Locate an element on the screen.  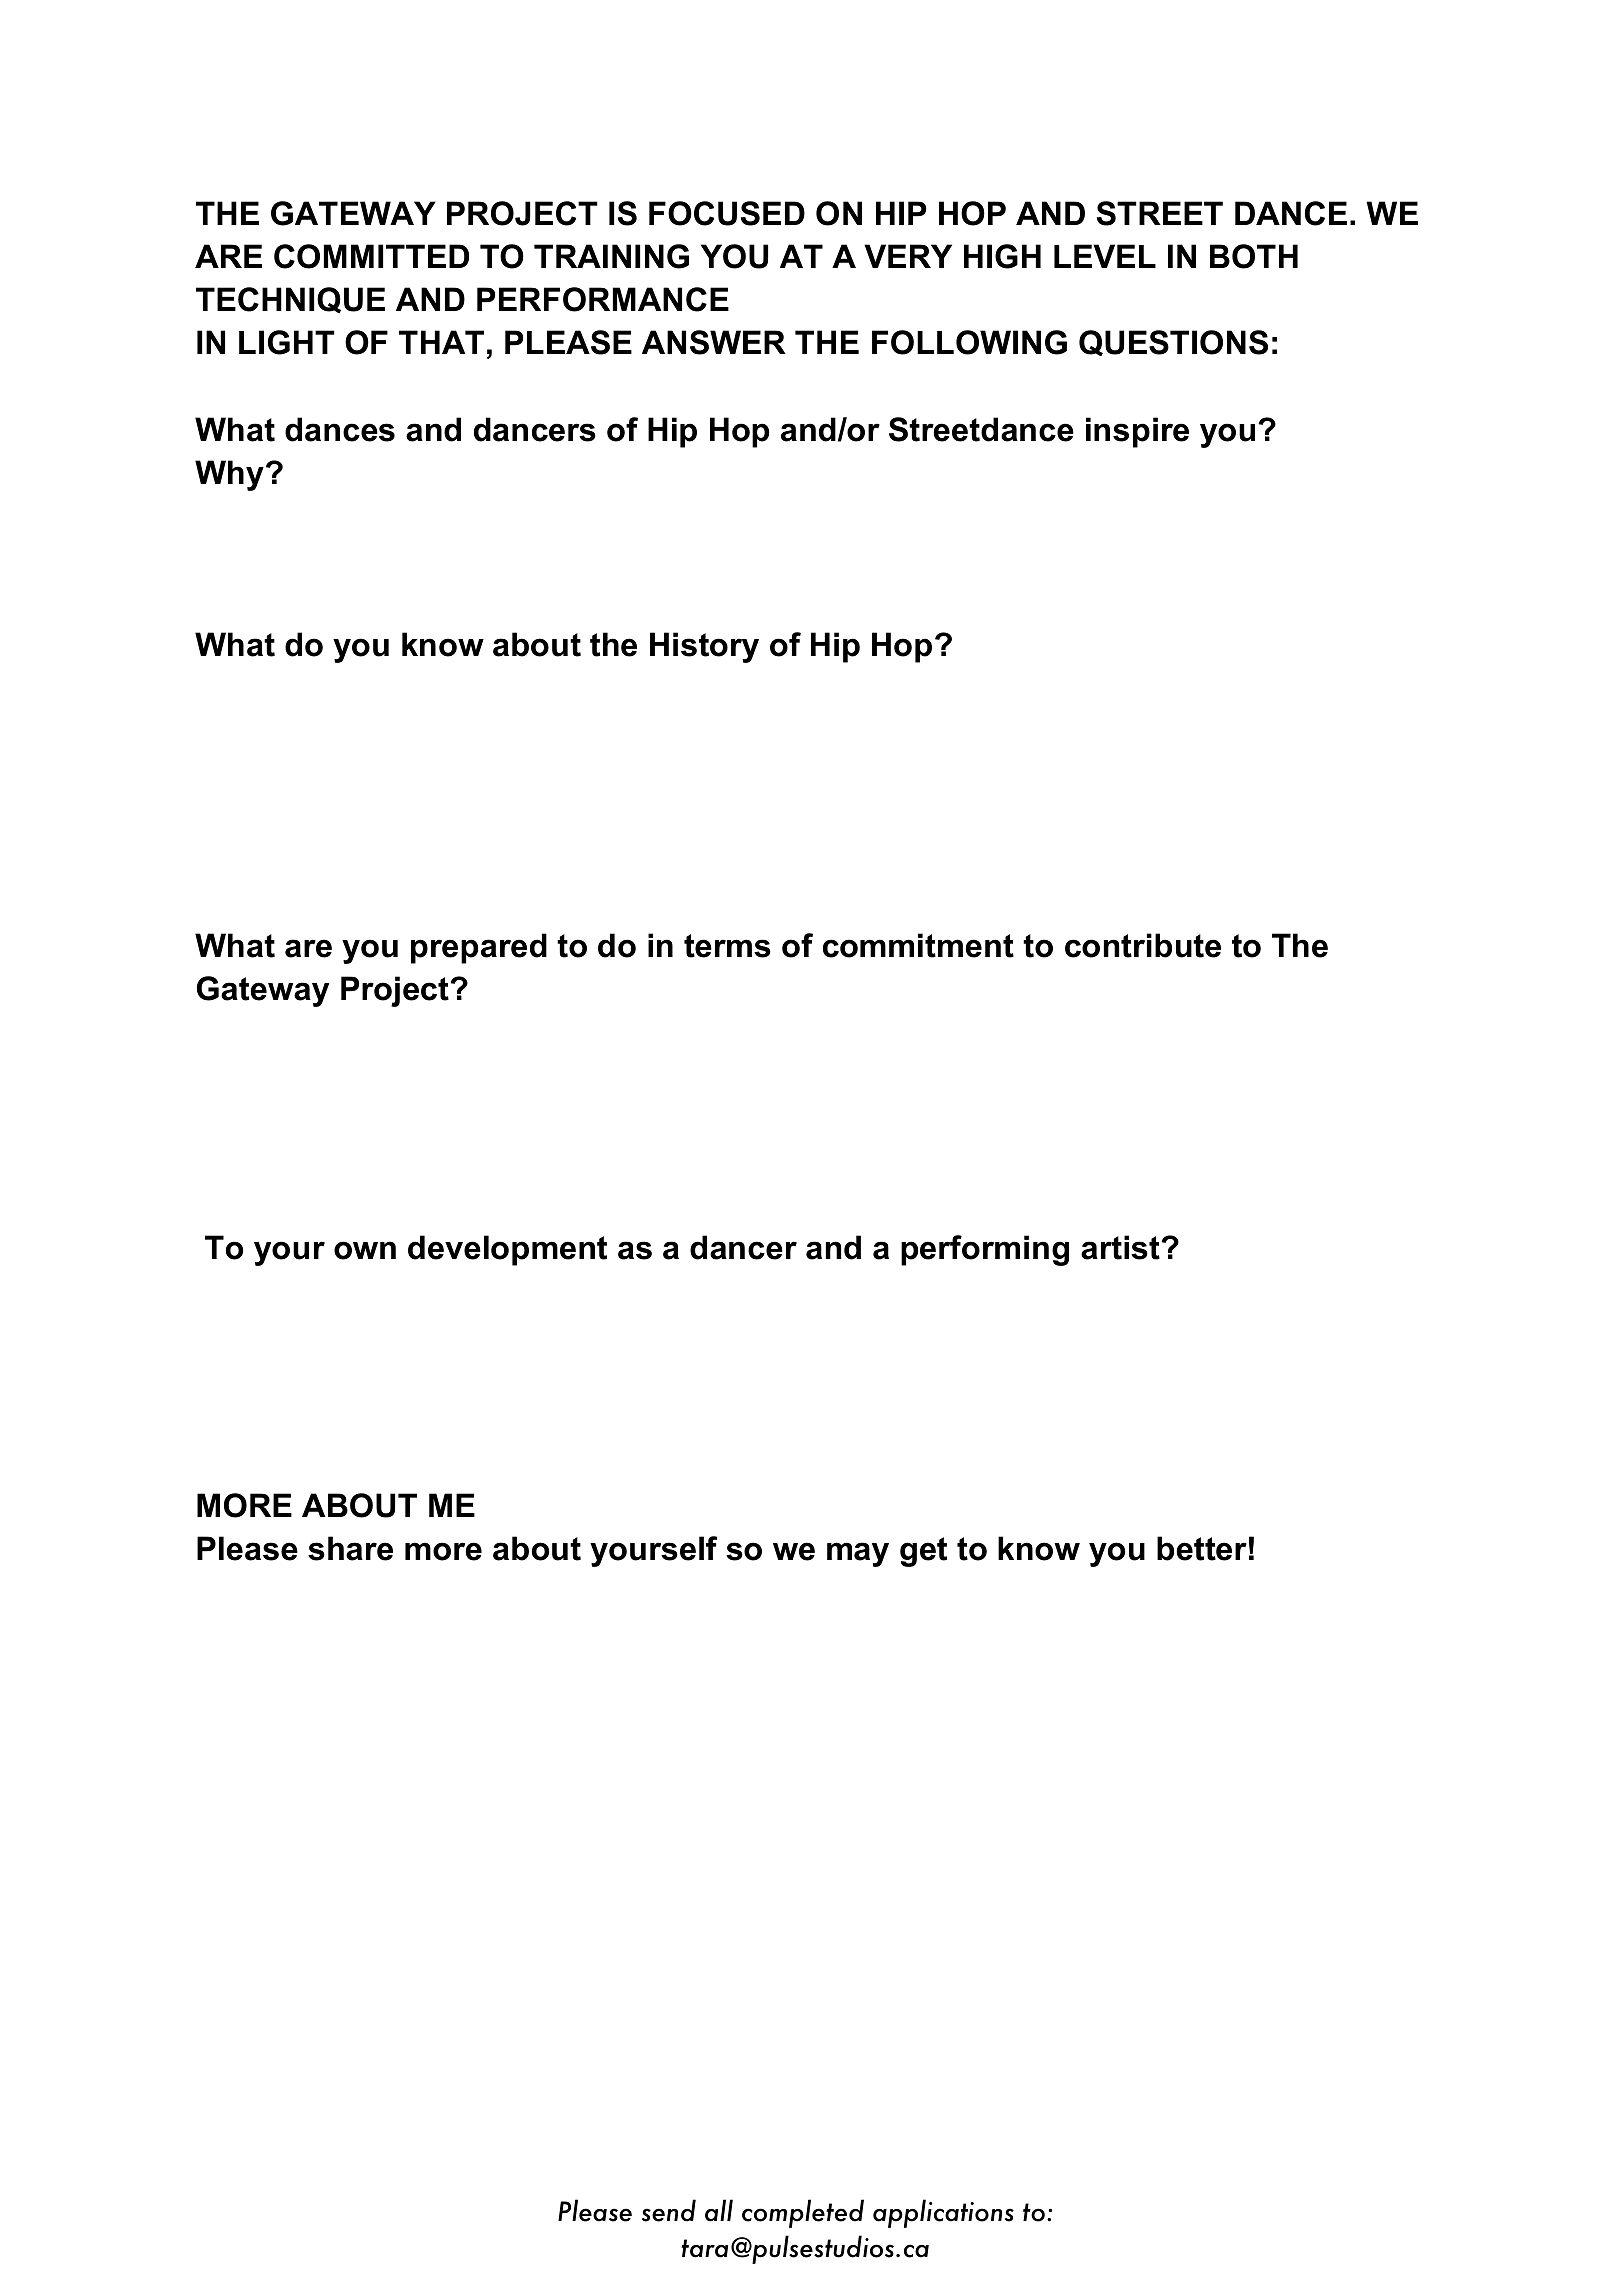
terms is located at coordinates (727, 946).
